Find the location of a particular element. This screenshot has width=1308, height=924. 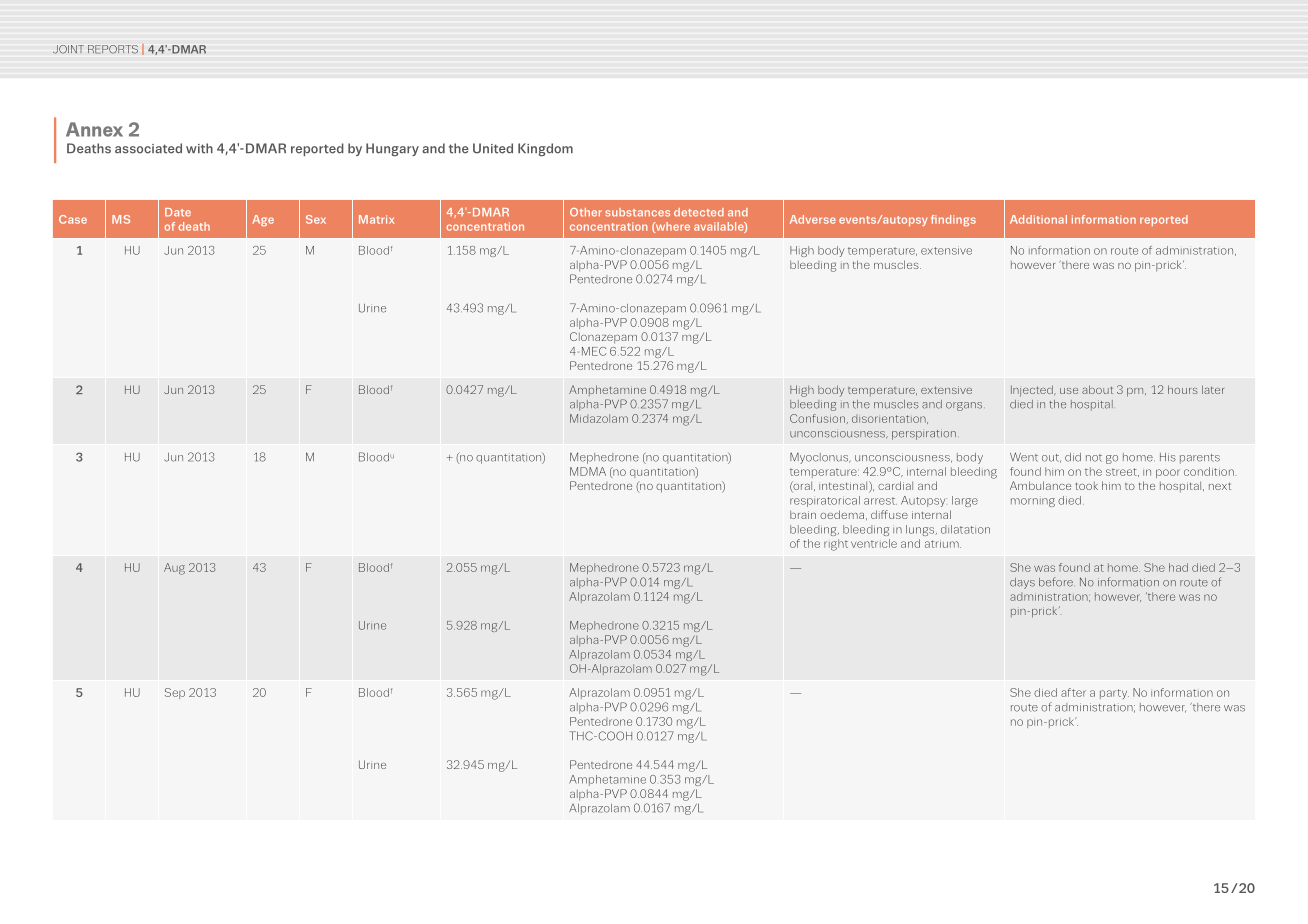

REPORTS is located at coordinates (113, 49).
